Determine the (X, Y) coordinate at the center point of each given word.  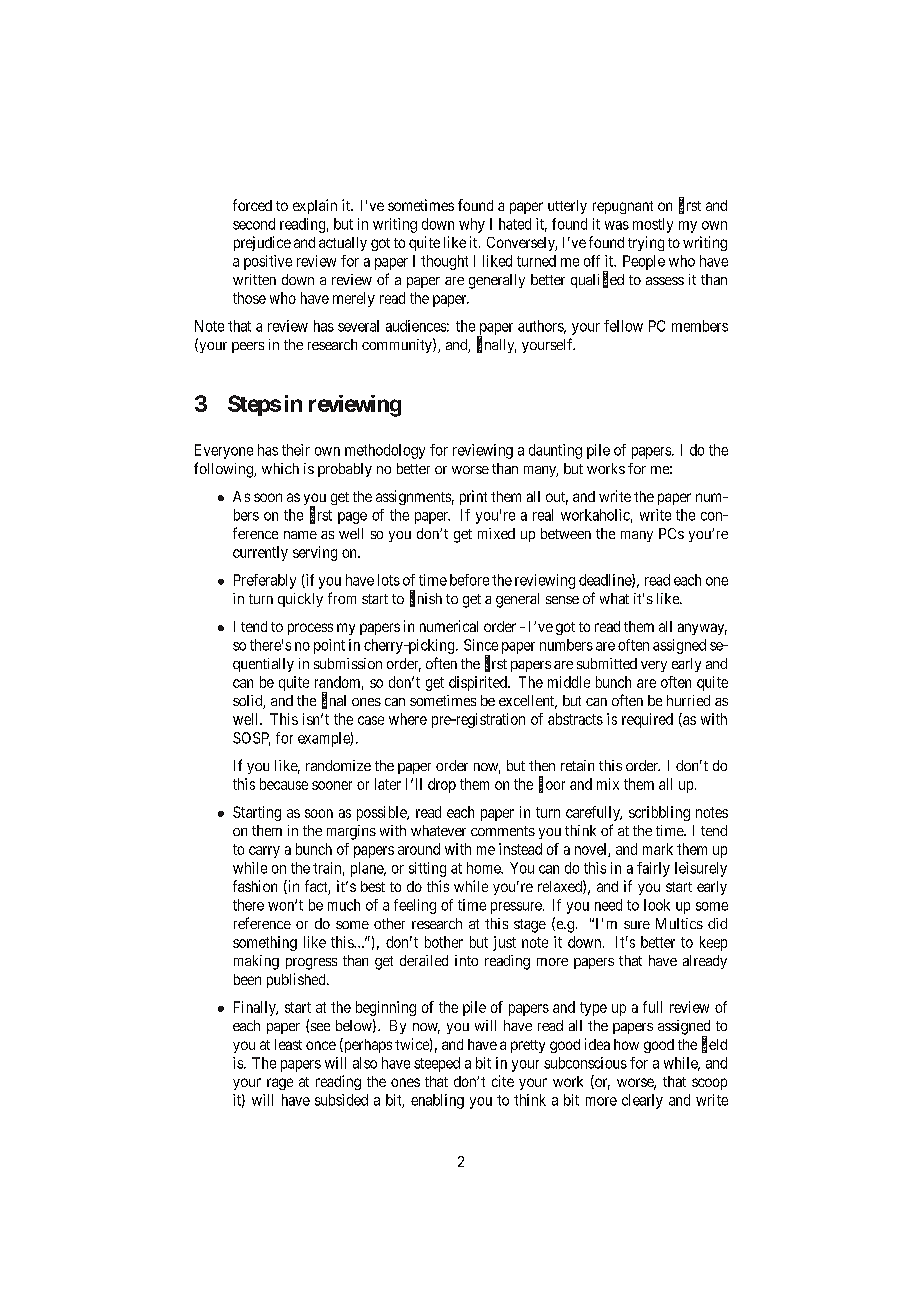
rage (280, 1084)
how (626, 1044)
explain (315, 206)
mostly (653, 225)
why (472, 225)
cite (503, 1081)
